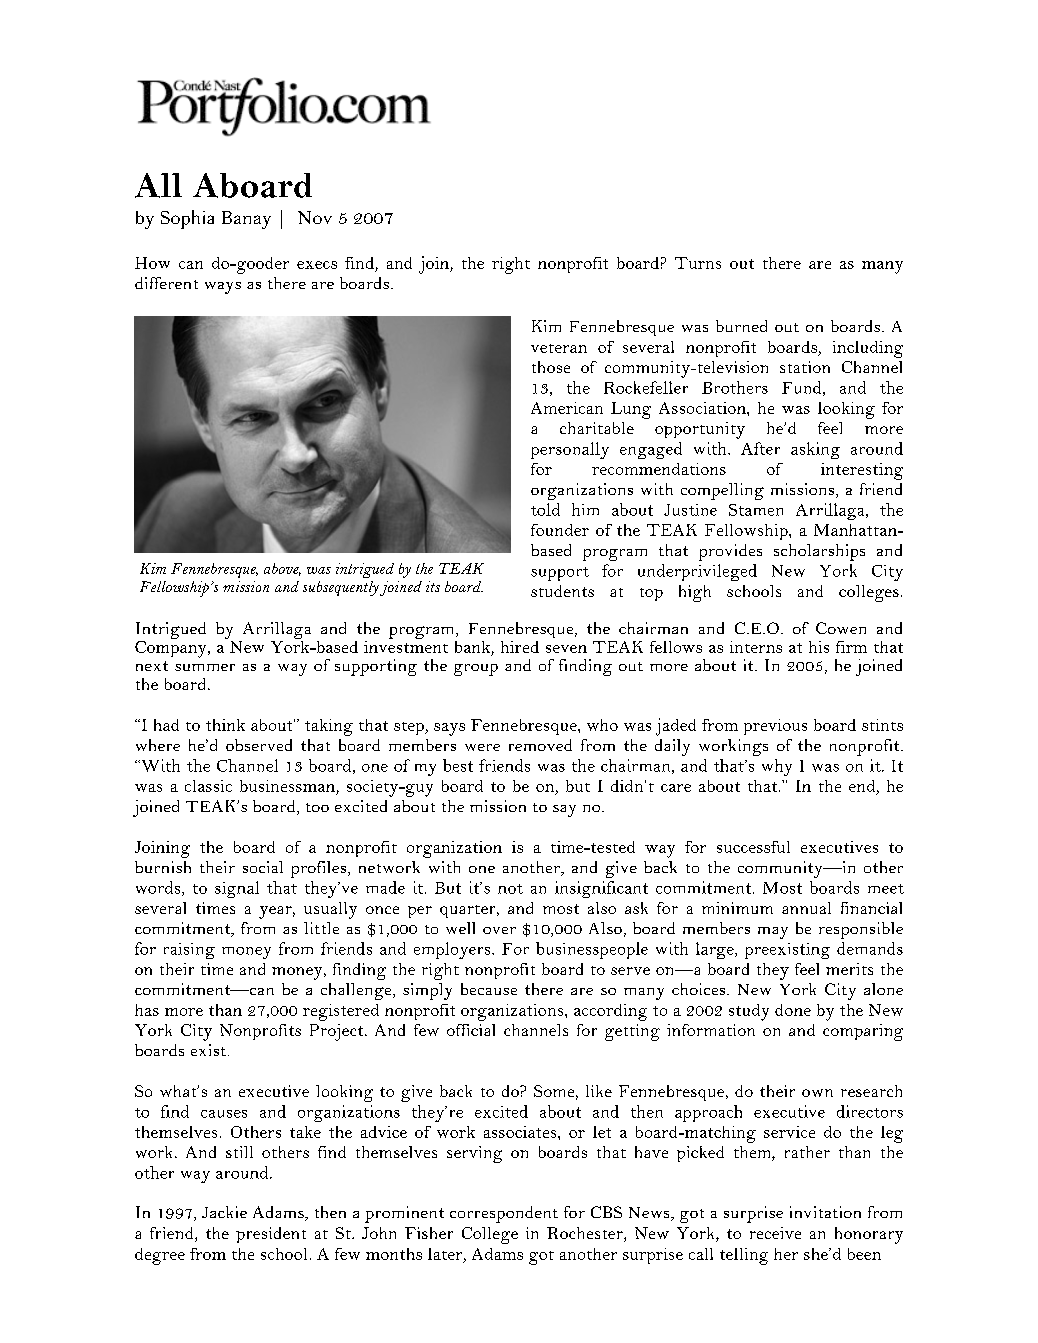 The width and height of the screenshot is (1038, 1343). I want to click on think, so click(225, 725).
